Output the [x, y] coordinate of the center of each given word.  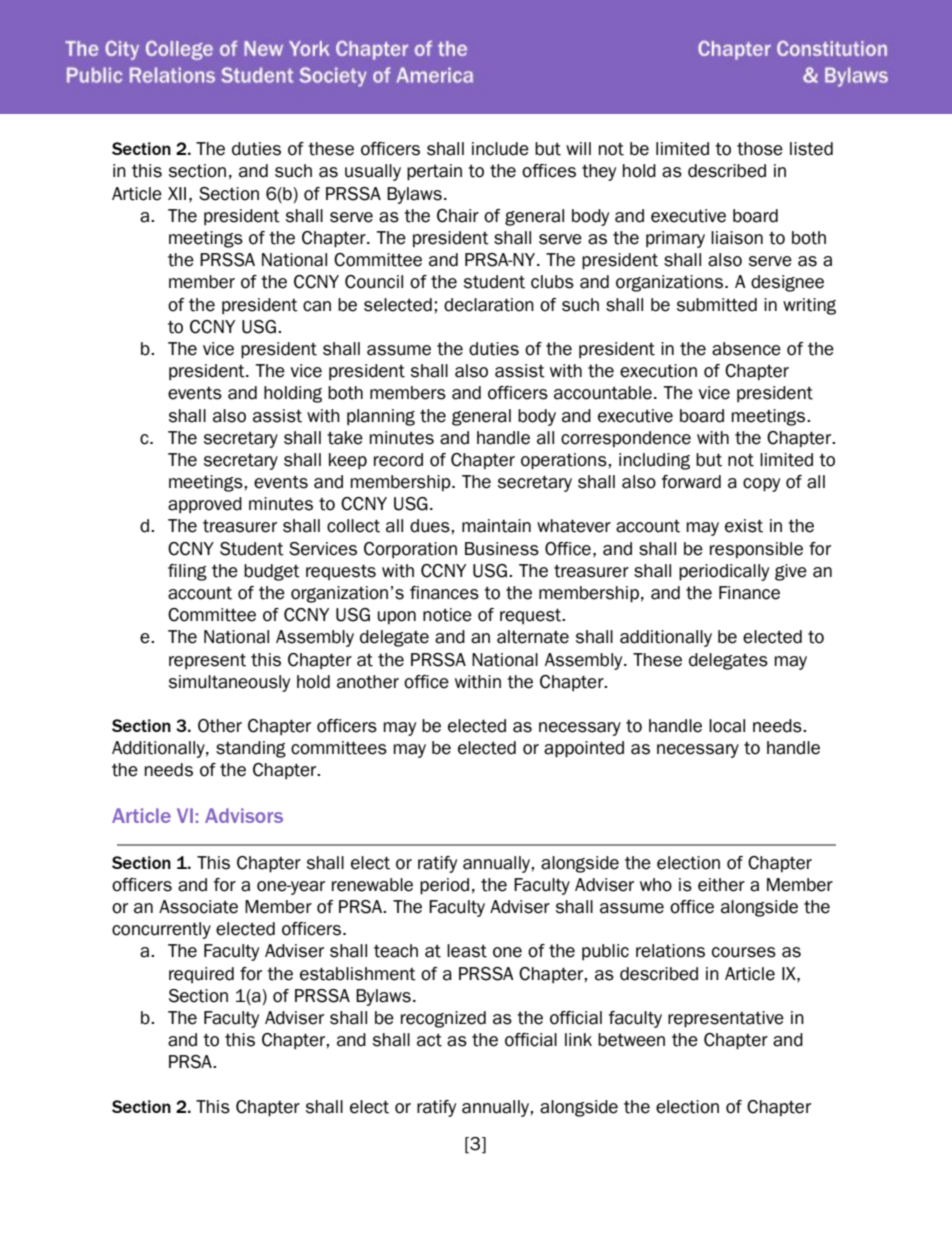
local [727, 726]
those [760, 149]
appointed [584, 749]
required [201, 975]
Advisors [244, 815]
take [345, 438]
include [500, 149]
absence [746, 349]
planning [381, 417]
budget [272, 572]
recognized [443, 1019]
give [791, 572]
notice [447, 615]
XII [177, 193]
